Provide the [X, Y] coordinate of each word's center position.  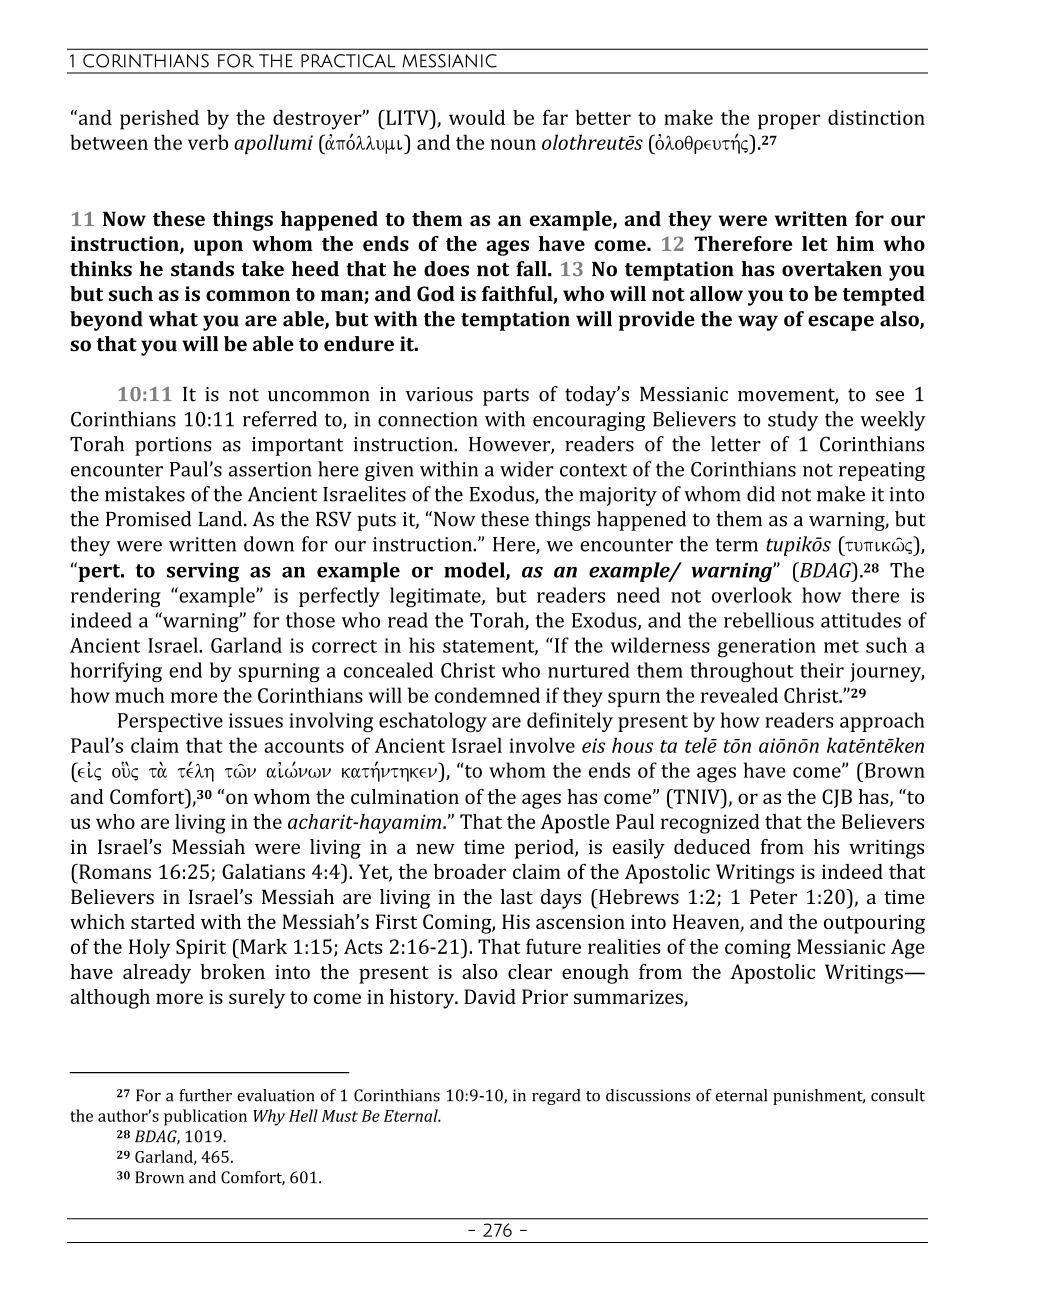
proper [789, 122]
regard [556, 1097]
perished [159, 120]
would [477, 117]
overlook [752, 595]
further [205, 1095]
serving [203, 572]
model [475, 571]
